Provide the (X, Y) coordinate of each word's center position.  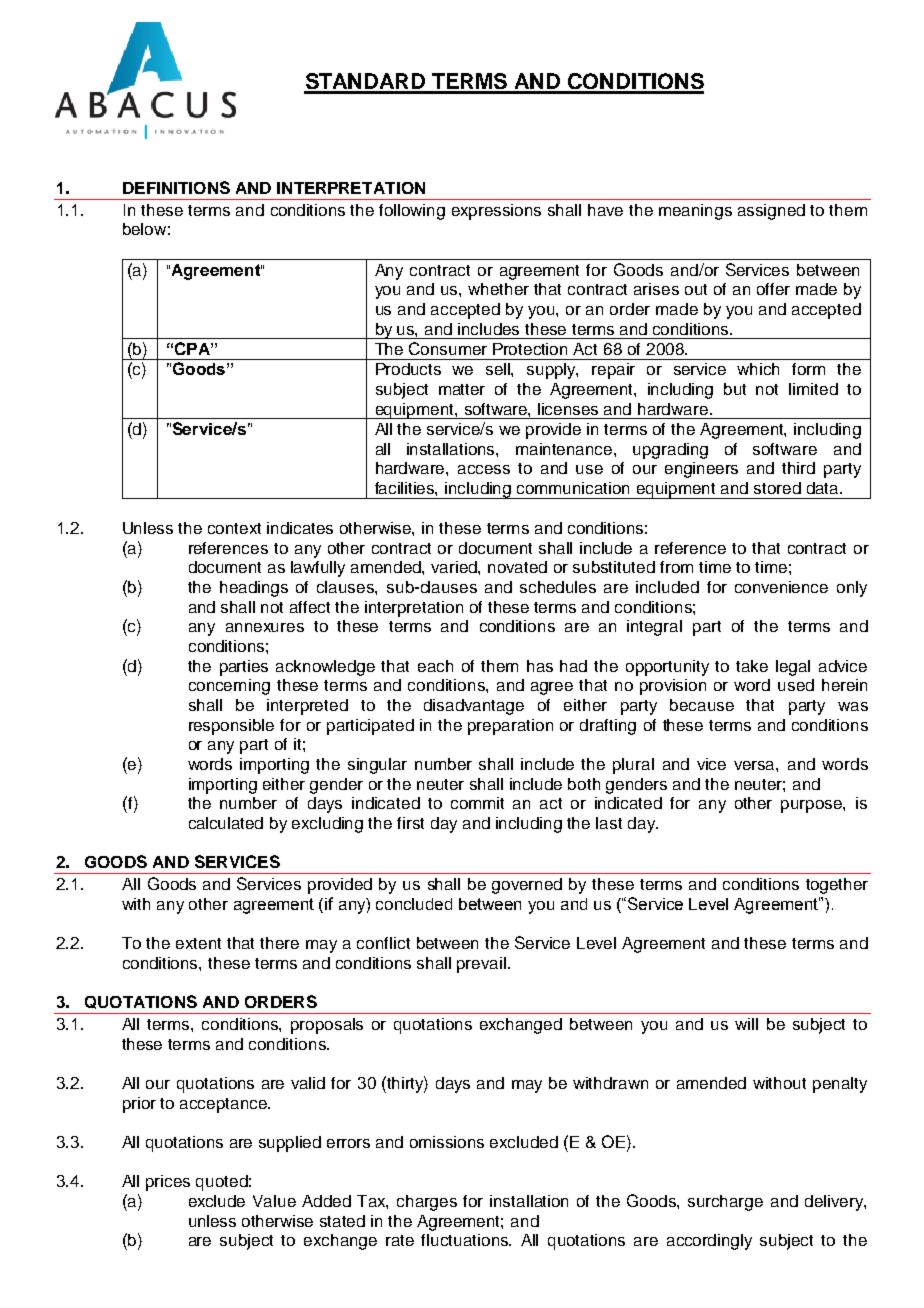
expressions (496, 212)
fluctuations (466, 1240)
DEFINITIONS (176, 187)
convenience (781, 587)
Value (274, 1201)
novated (517, 567)
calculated (226, 823)
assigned (771, 212)
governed (527, 886)
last (609, 823)
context (234, 528)
